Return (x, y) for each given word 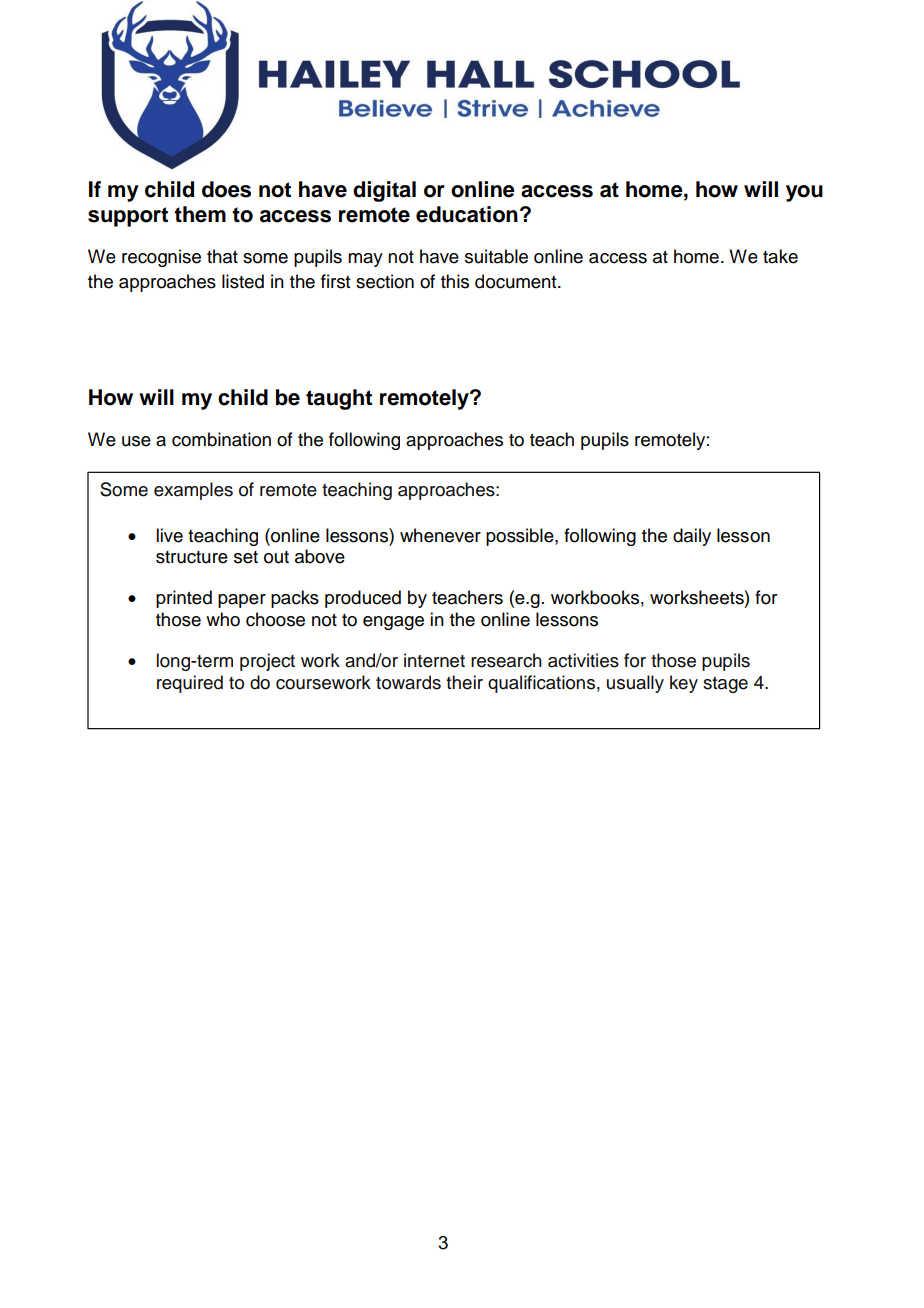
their (464, 682)
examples (193, 491)
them (200, 214)
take (780, 256)
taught (339, 399)
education (467, 214)
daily (692, 537)
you (804, 193)
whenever (440, 535)
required (190, 684)
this (455, 281)
